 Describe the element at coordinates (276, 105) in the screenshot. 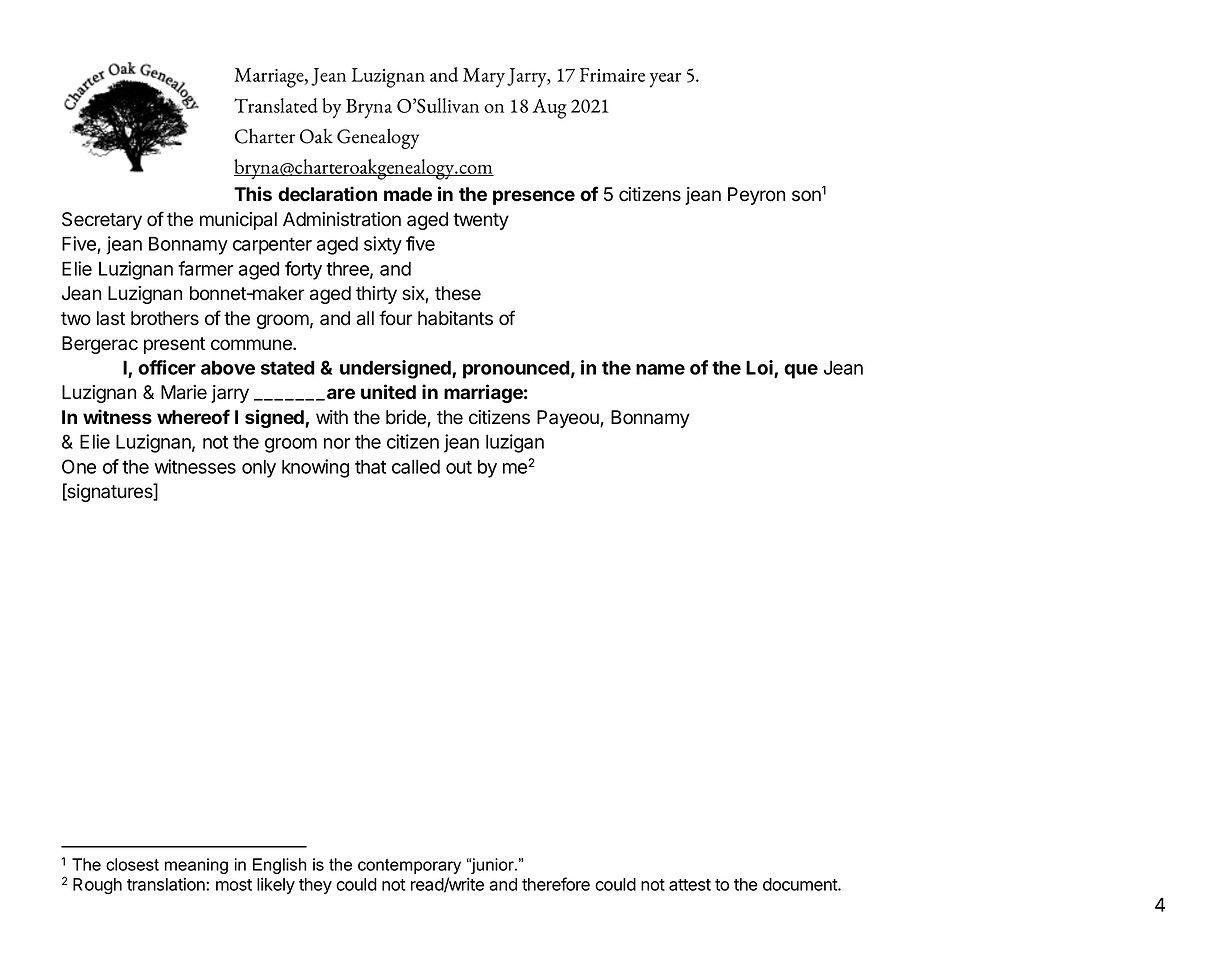

I see `Translated` at that location.
